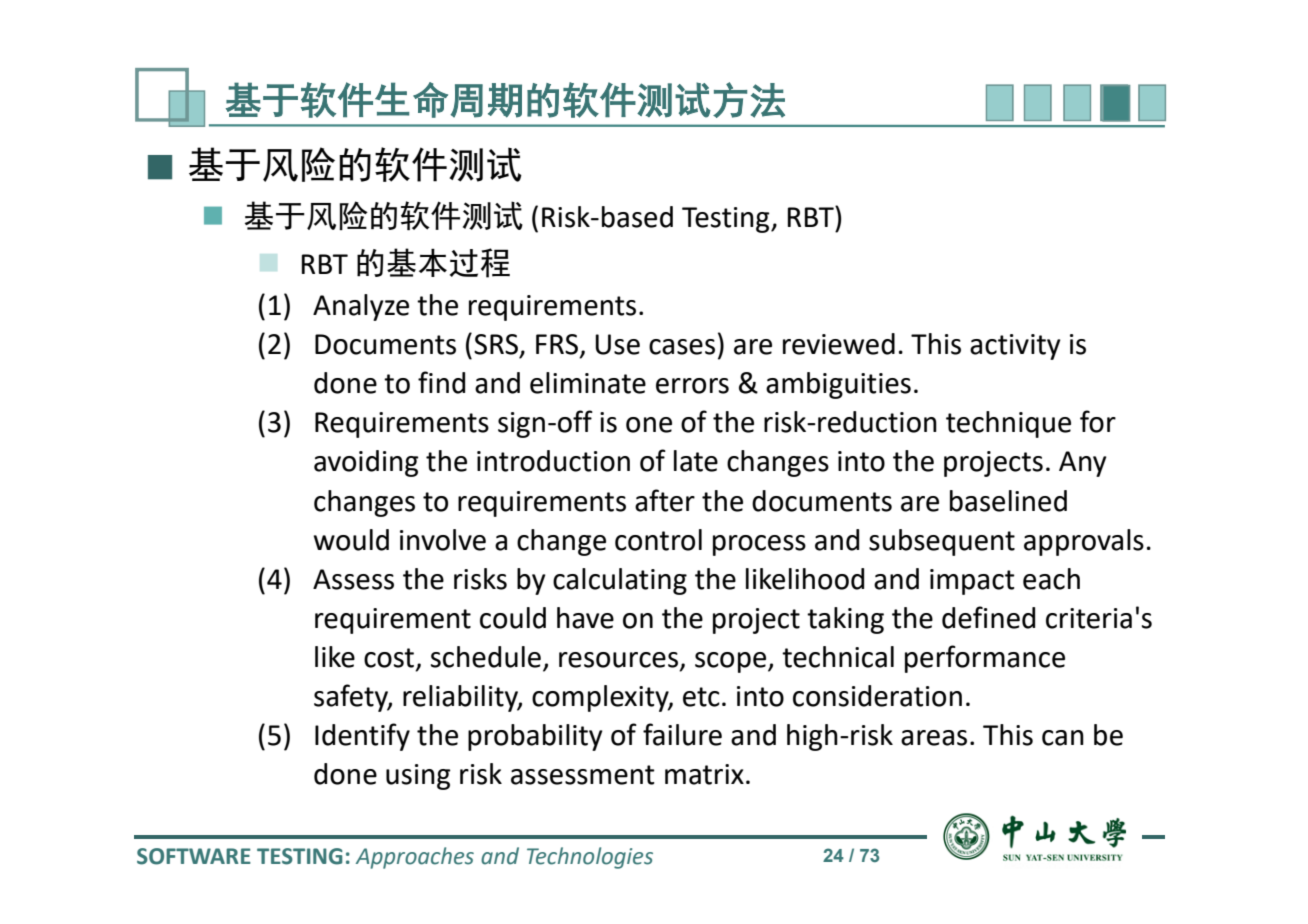 The height and width of the screenshot is (924, 1308). What do you see at coordinates (665, 500) in the screenshot?
I see `after` at bounding box center [665, 500].
